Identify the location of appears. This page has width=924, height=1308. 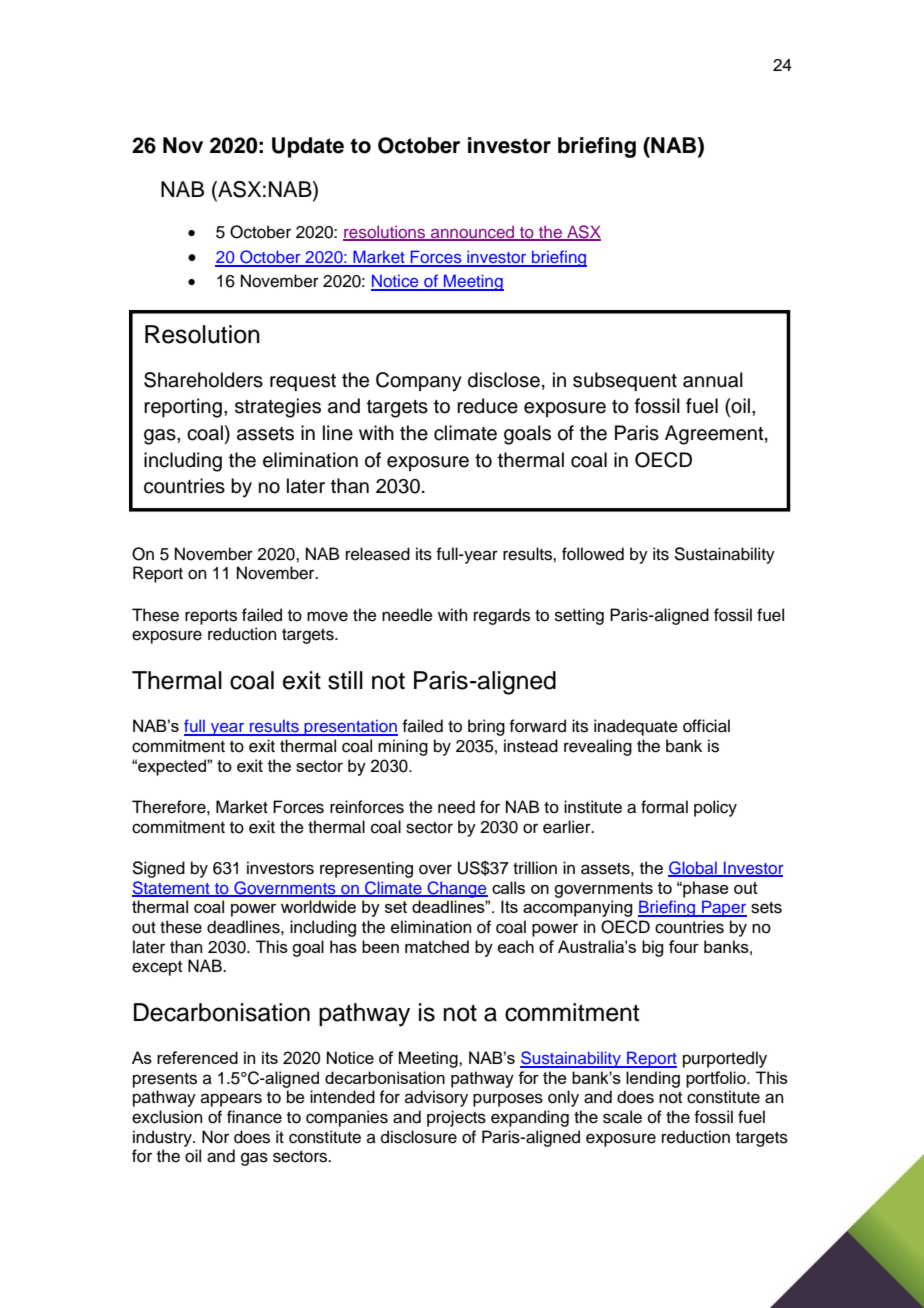
(231, 1100).
